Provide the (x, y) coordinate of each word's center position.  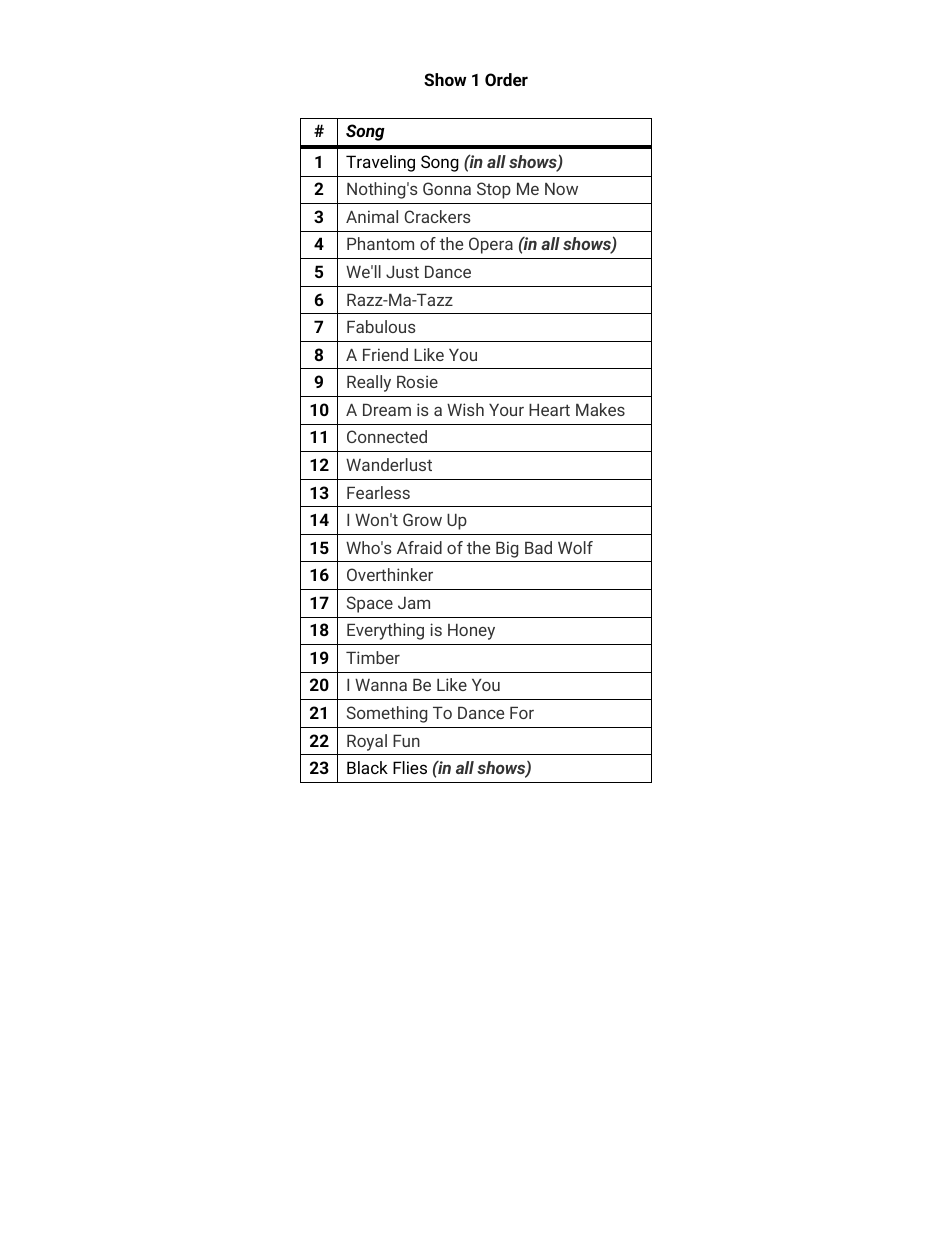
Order (506, 79)
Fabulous (381, 326)
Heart (549, 410)
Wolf (575, 547)
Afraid (419, 547)
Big (507, 549)
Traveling (380, 163)
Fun (406, 740)
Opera (491, 245)
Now (561, 189)
